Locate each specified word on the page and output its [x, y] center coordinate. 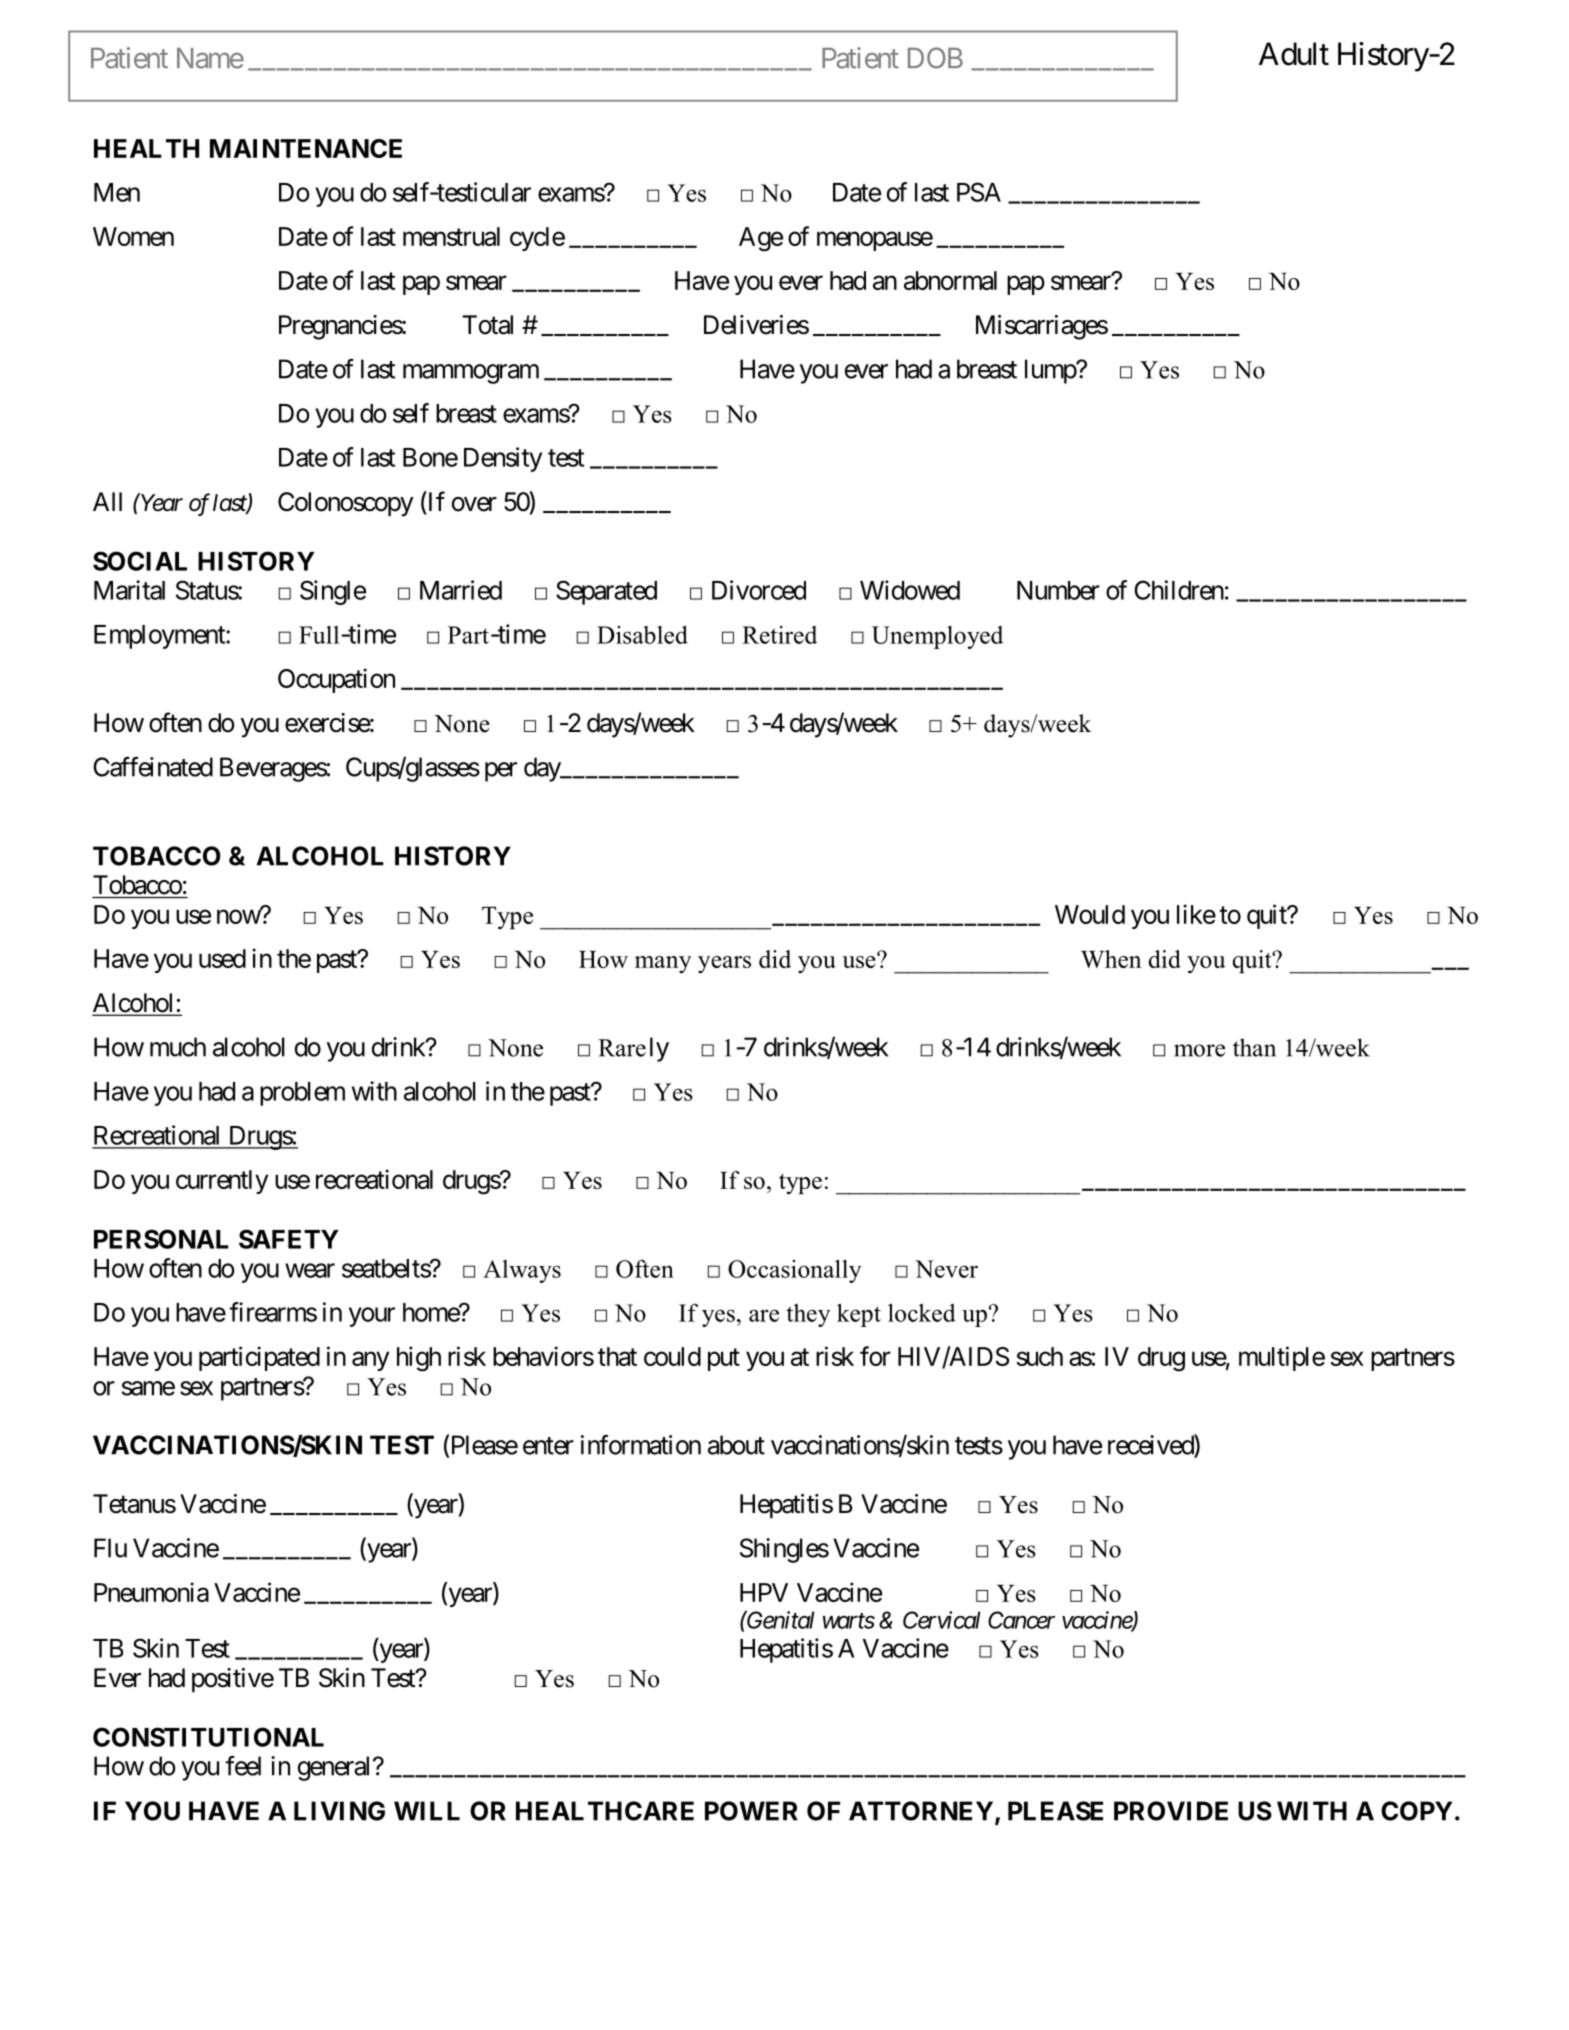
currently [222, 1182]
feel [243, 1766]
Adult [1294, 54]
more [1199, 1050]
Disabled [642, 635]
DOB [935, 58]
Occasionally [794, 1271]
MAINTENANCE [306, 148]
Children [1179, 590]
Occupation [336, 680]
